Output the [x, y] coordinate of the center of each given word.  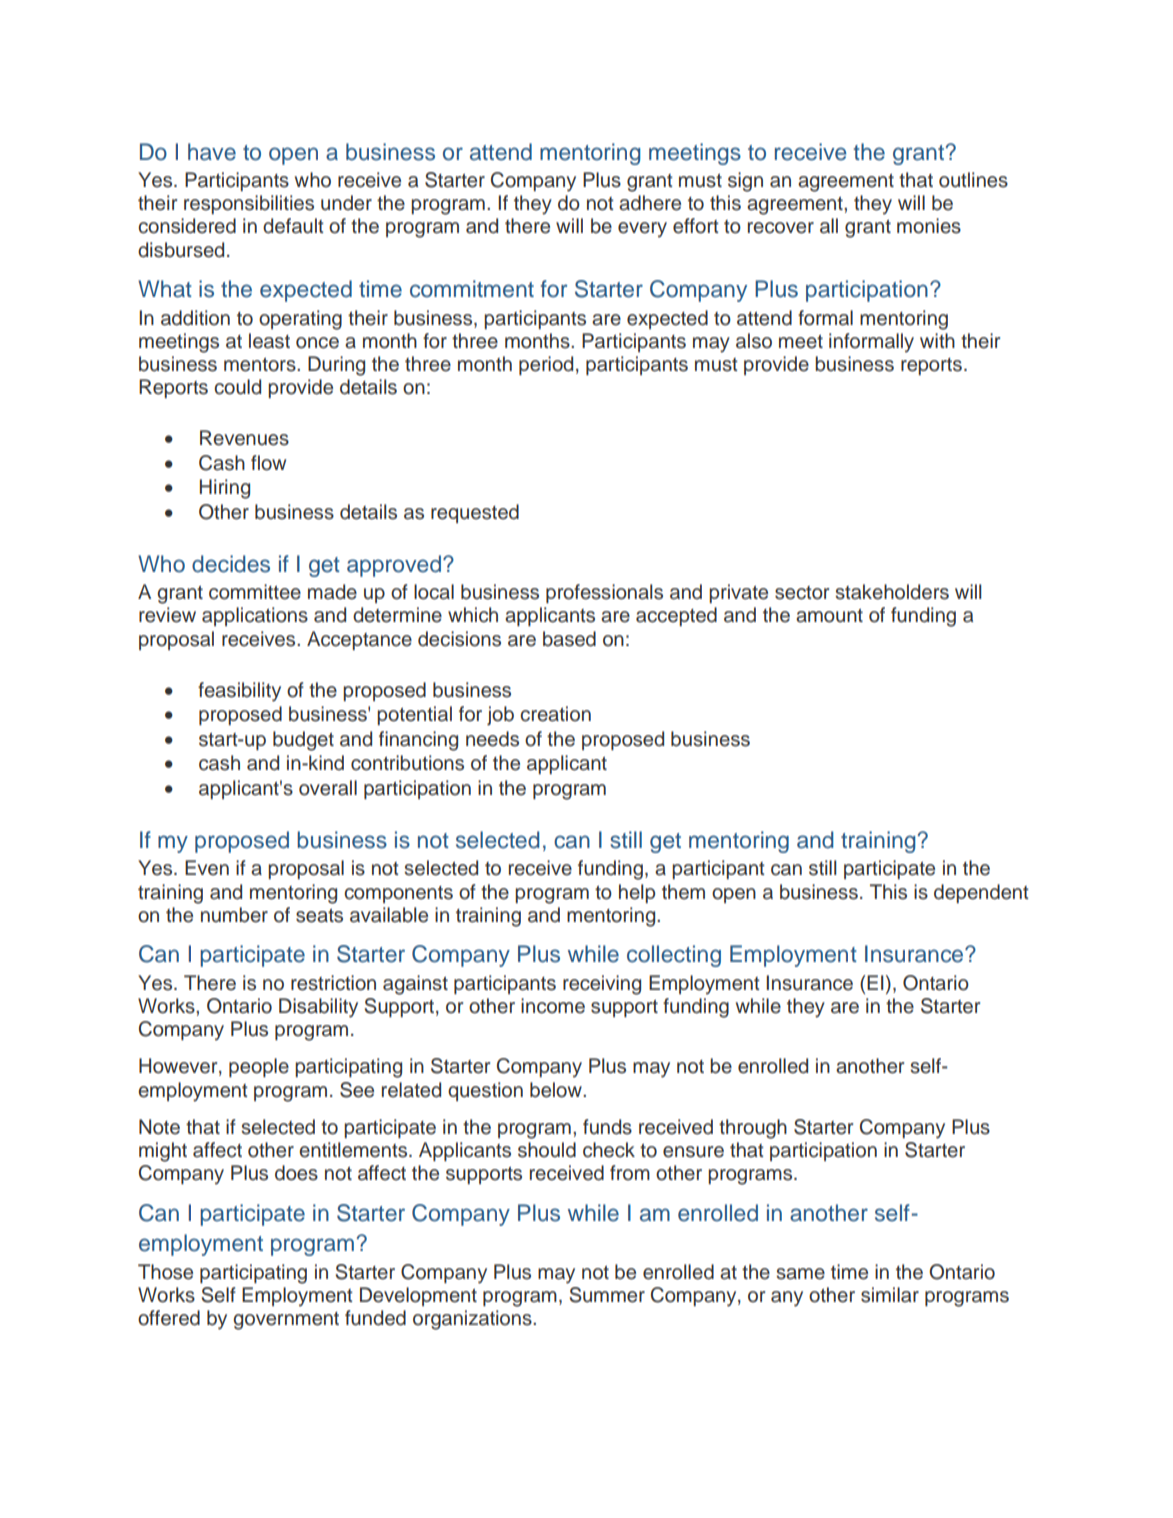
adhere [650, 203]
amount [829, 616]
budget [303, 741]
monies [929, 226]
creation [555, 714]
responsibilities [249, 204]
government [286, 1321]
